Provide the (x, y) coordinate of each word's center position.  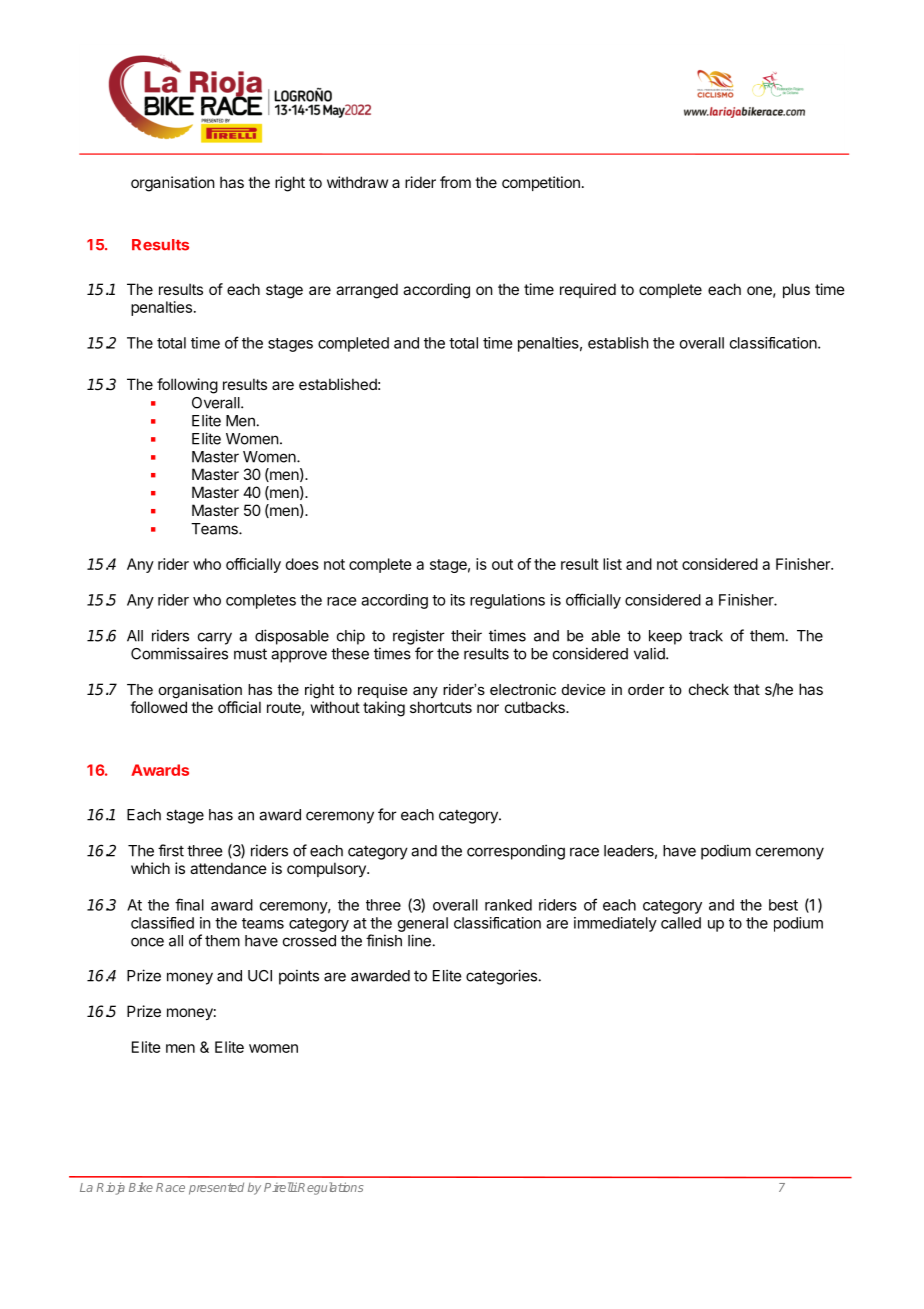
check (709, 689)
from (455, 182)
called (681, 923)
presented (216, 1188)
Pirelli (281, 1187)
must (250, 654)
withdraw (357, 182)
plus (796, 290)
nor (488, 708)
